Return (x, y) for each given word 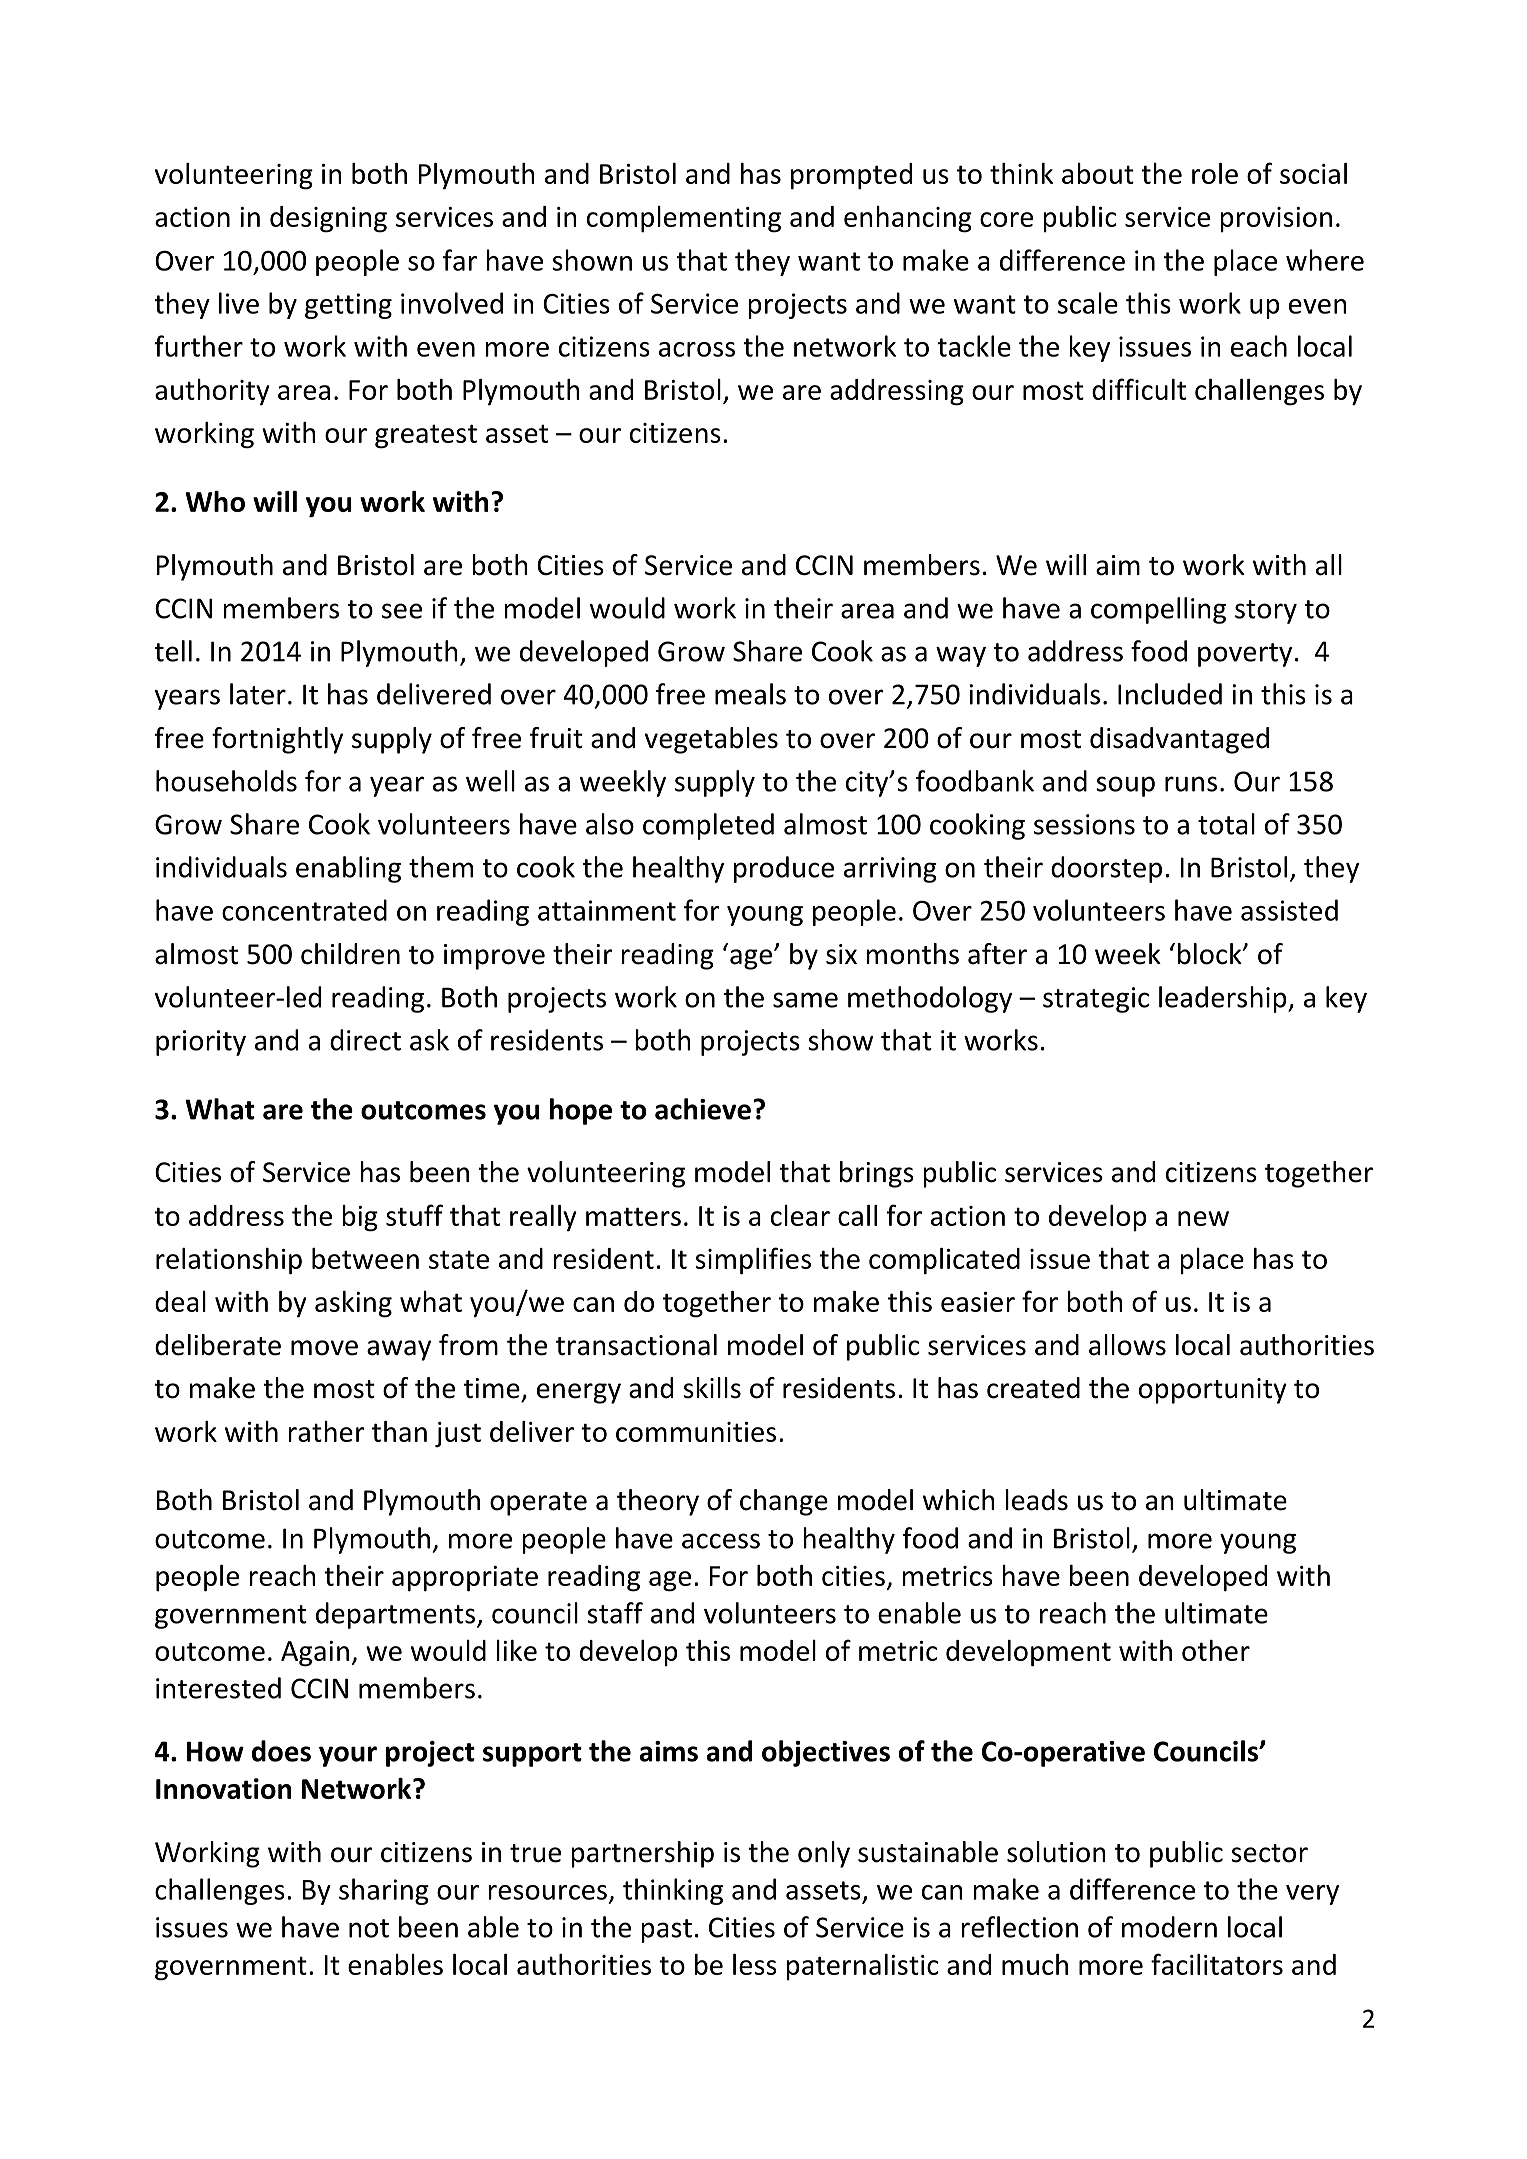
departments (395, 1615)
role (1215, 173)
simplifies (753, 1261)
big (360, 1218)
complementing (684, 219)
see (402, 611)
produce (784, 869)
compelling (1158, 610)
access (721, 1541)
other (1216, 1650)
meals (750, 694)
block (1211, 954)
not (369, 1928)
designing (328, 219)
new (1203, 1218)
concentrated (304, 910)
